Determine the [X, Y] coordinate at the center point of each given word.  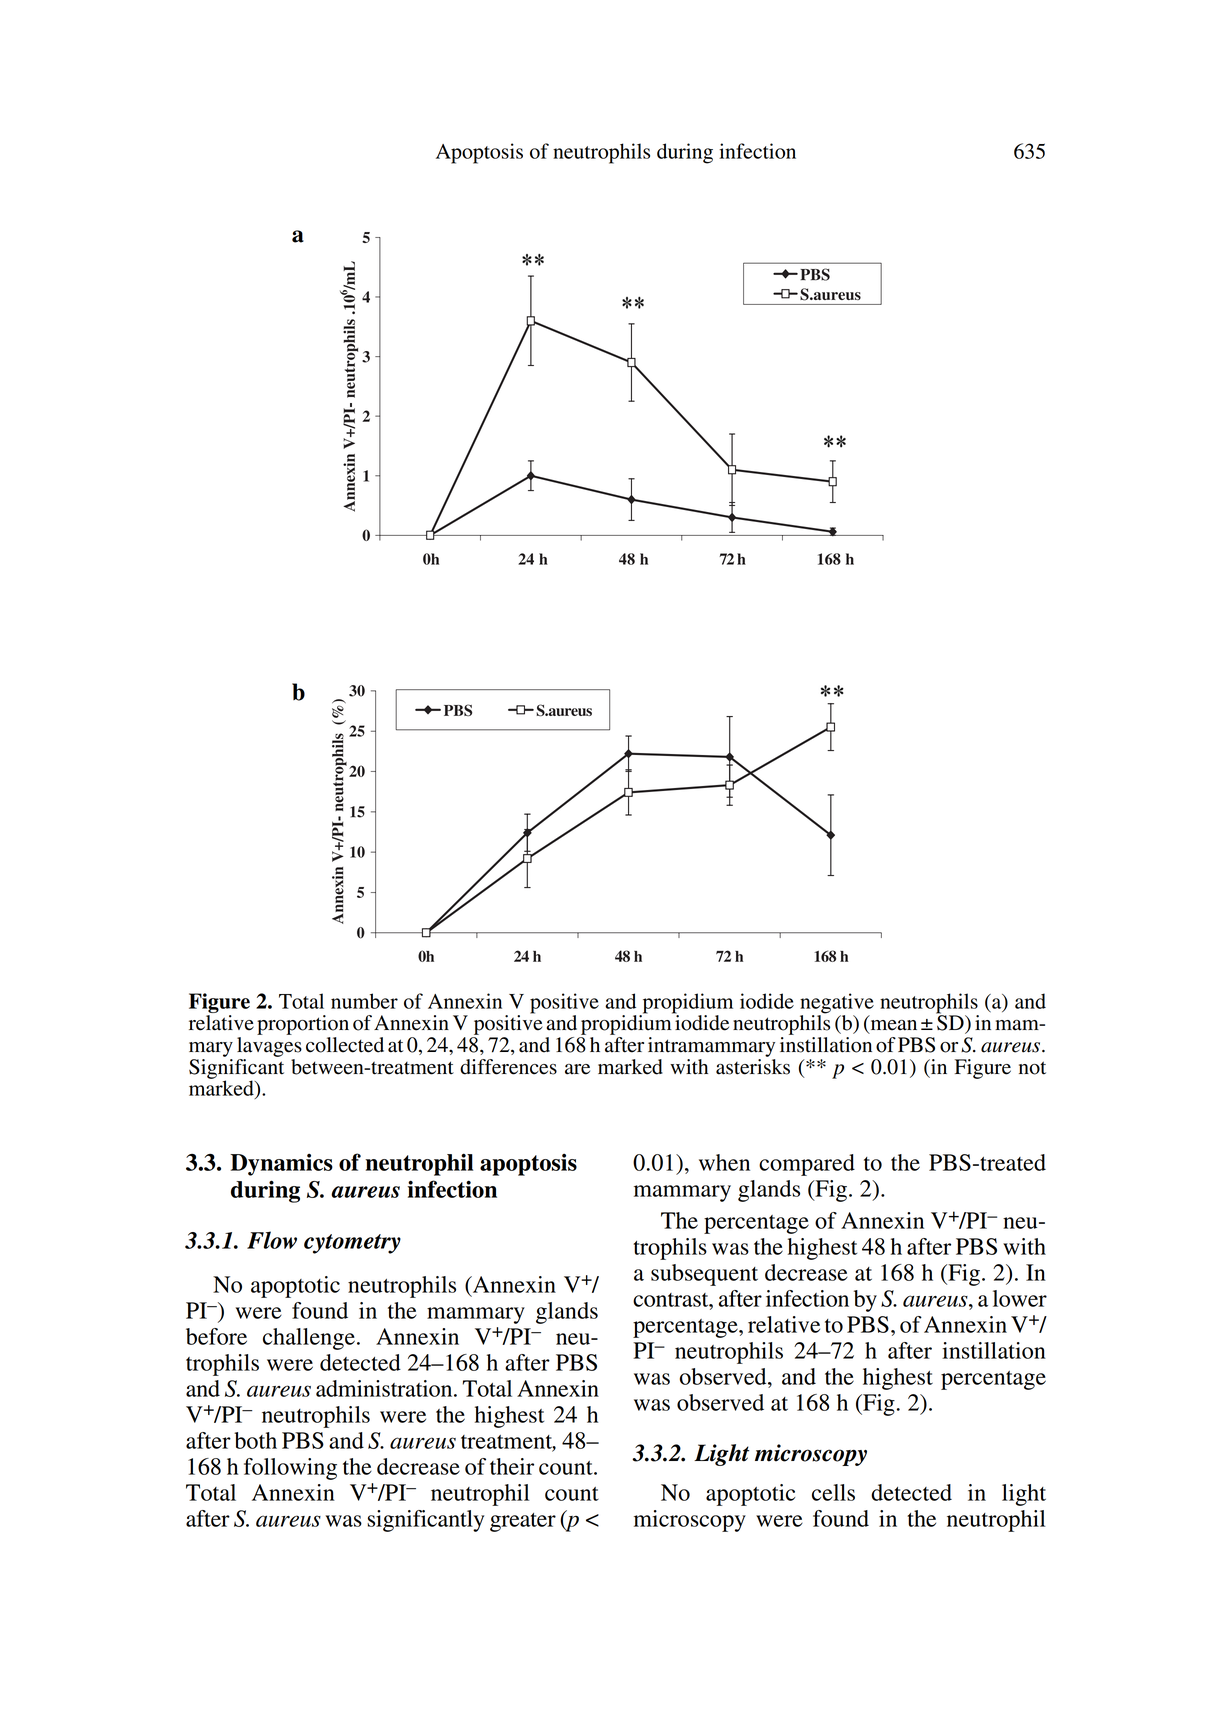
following [290, 1469]
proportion [303, 1025]
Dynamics [281, 1165]
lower [1020, 1298]
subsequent [704, 1275]
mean [892, 1026]
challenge [309, 1339]
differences [508, 1067]
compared [807, 1165]
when [724, 1162]
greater [523, 1522]
